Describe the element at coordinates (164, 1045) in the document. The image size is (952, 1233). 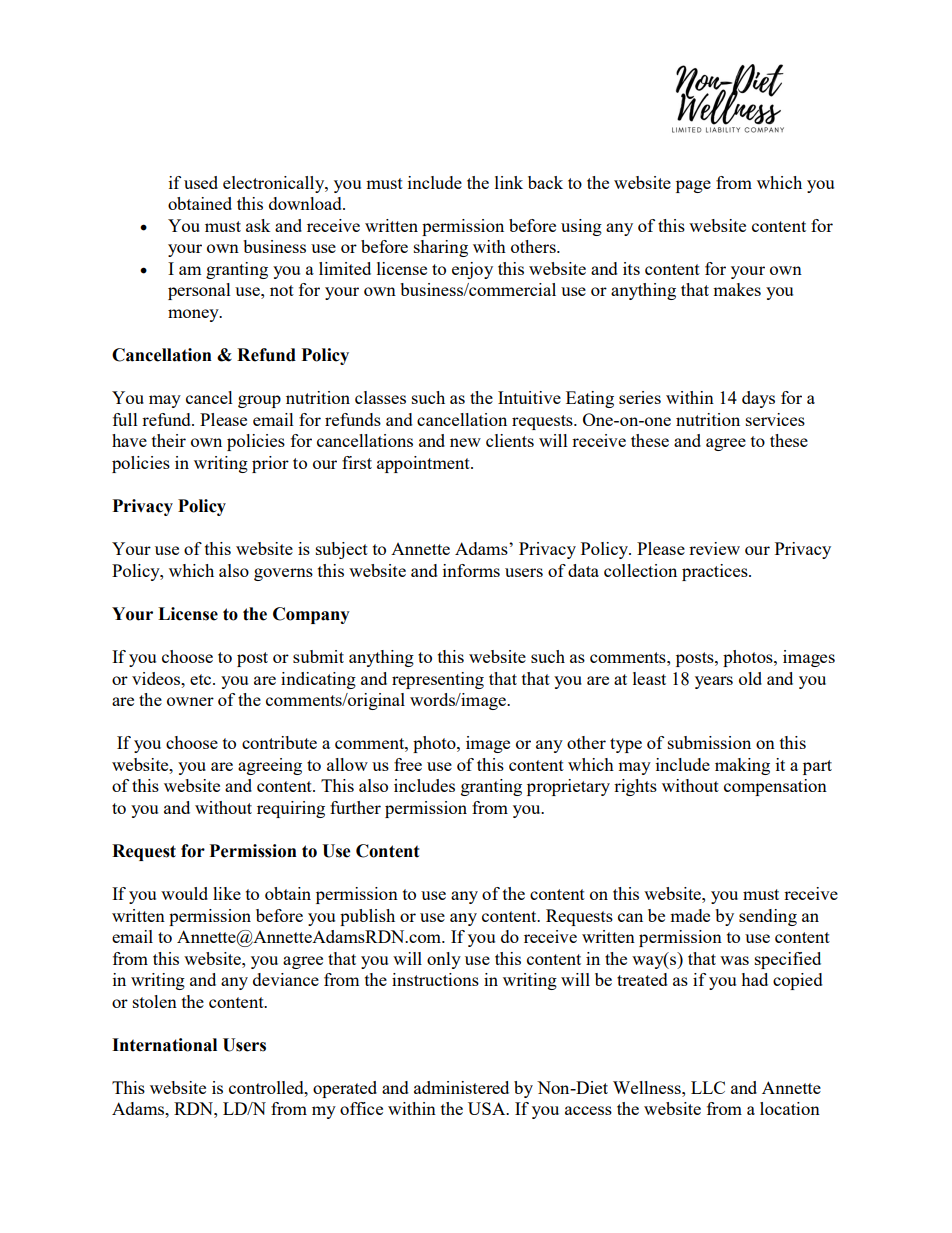
I see `International` at that location.
